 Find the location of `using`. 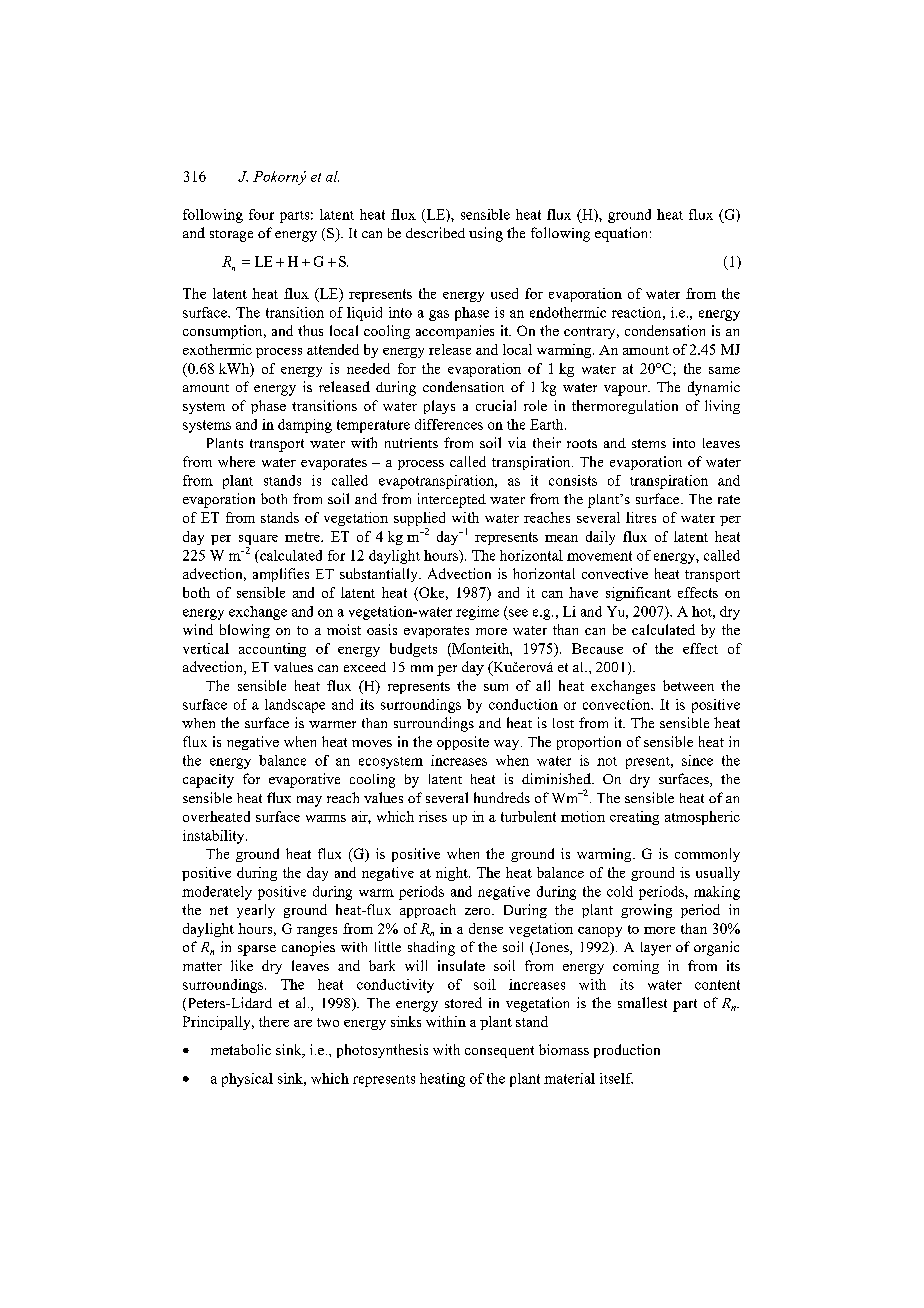

using is located at coordinates (486, 234).
